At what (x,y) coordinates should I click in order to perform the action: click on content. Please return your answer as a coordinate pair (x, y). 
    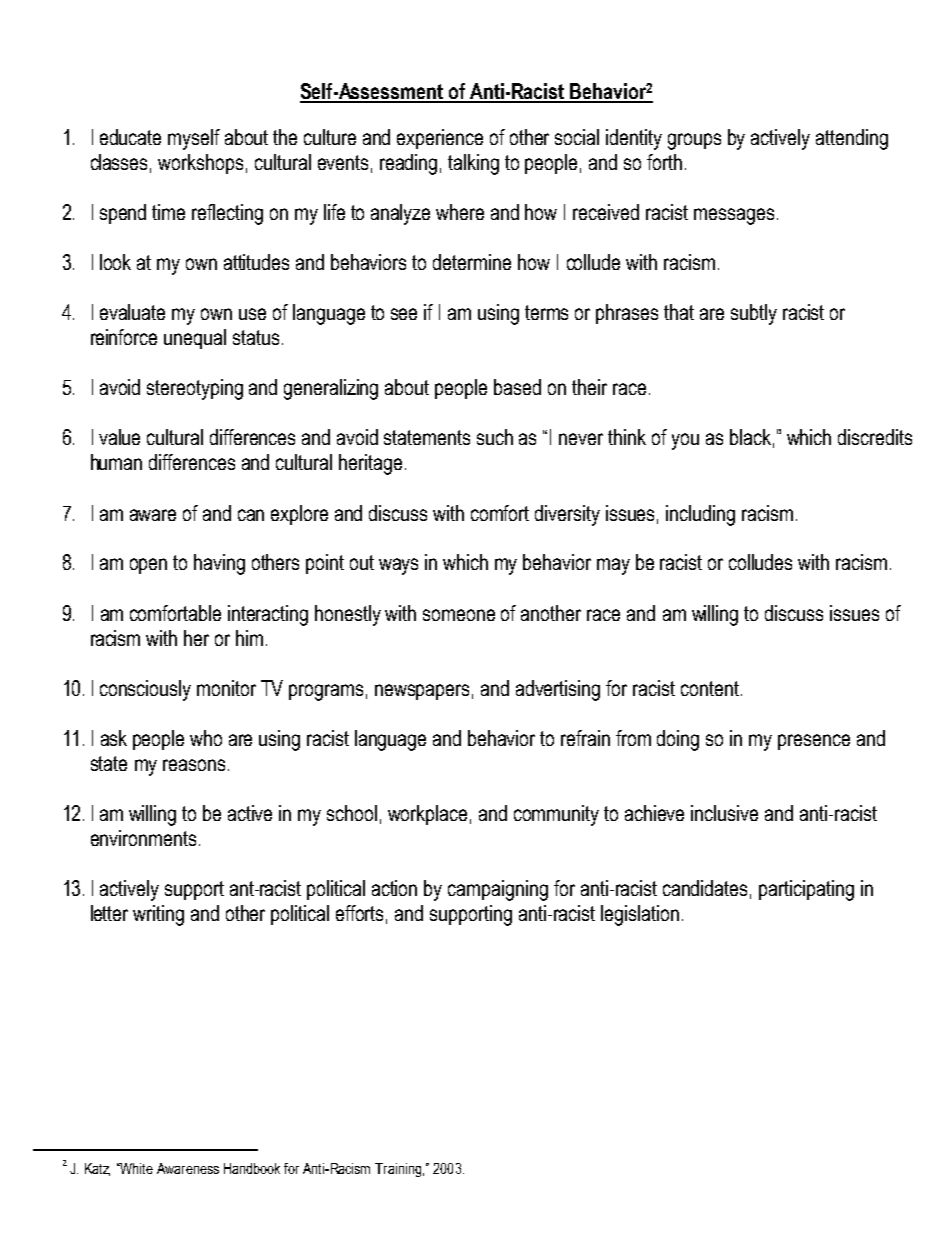
    Looking at the image, I should click on (710, 688).
